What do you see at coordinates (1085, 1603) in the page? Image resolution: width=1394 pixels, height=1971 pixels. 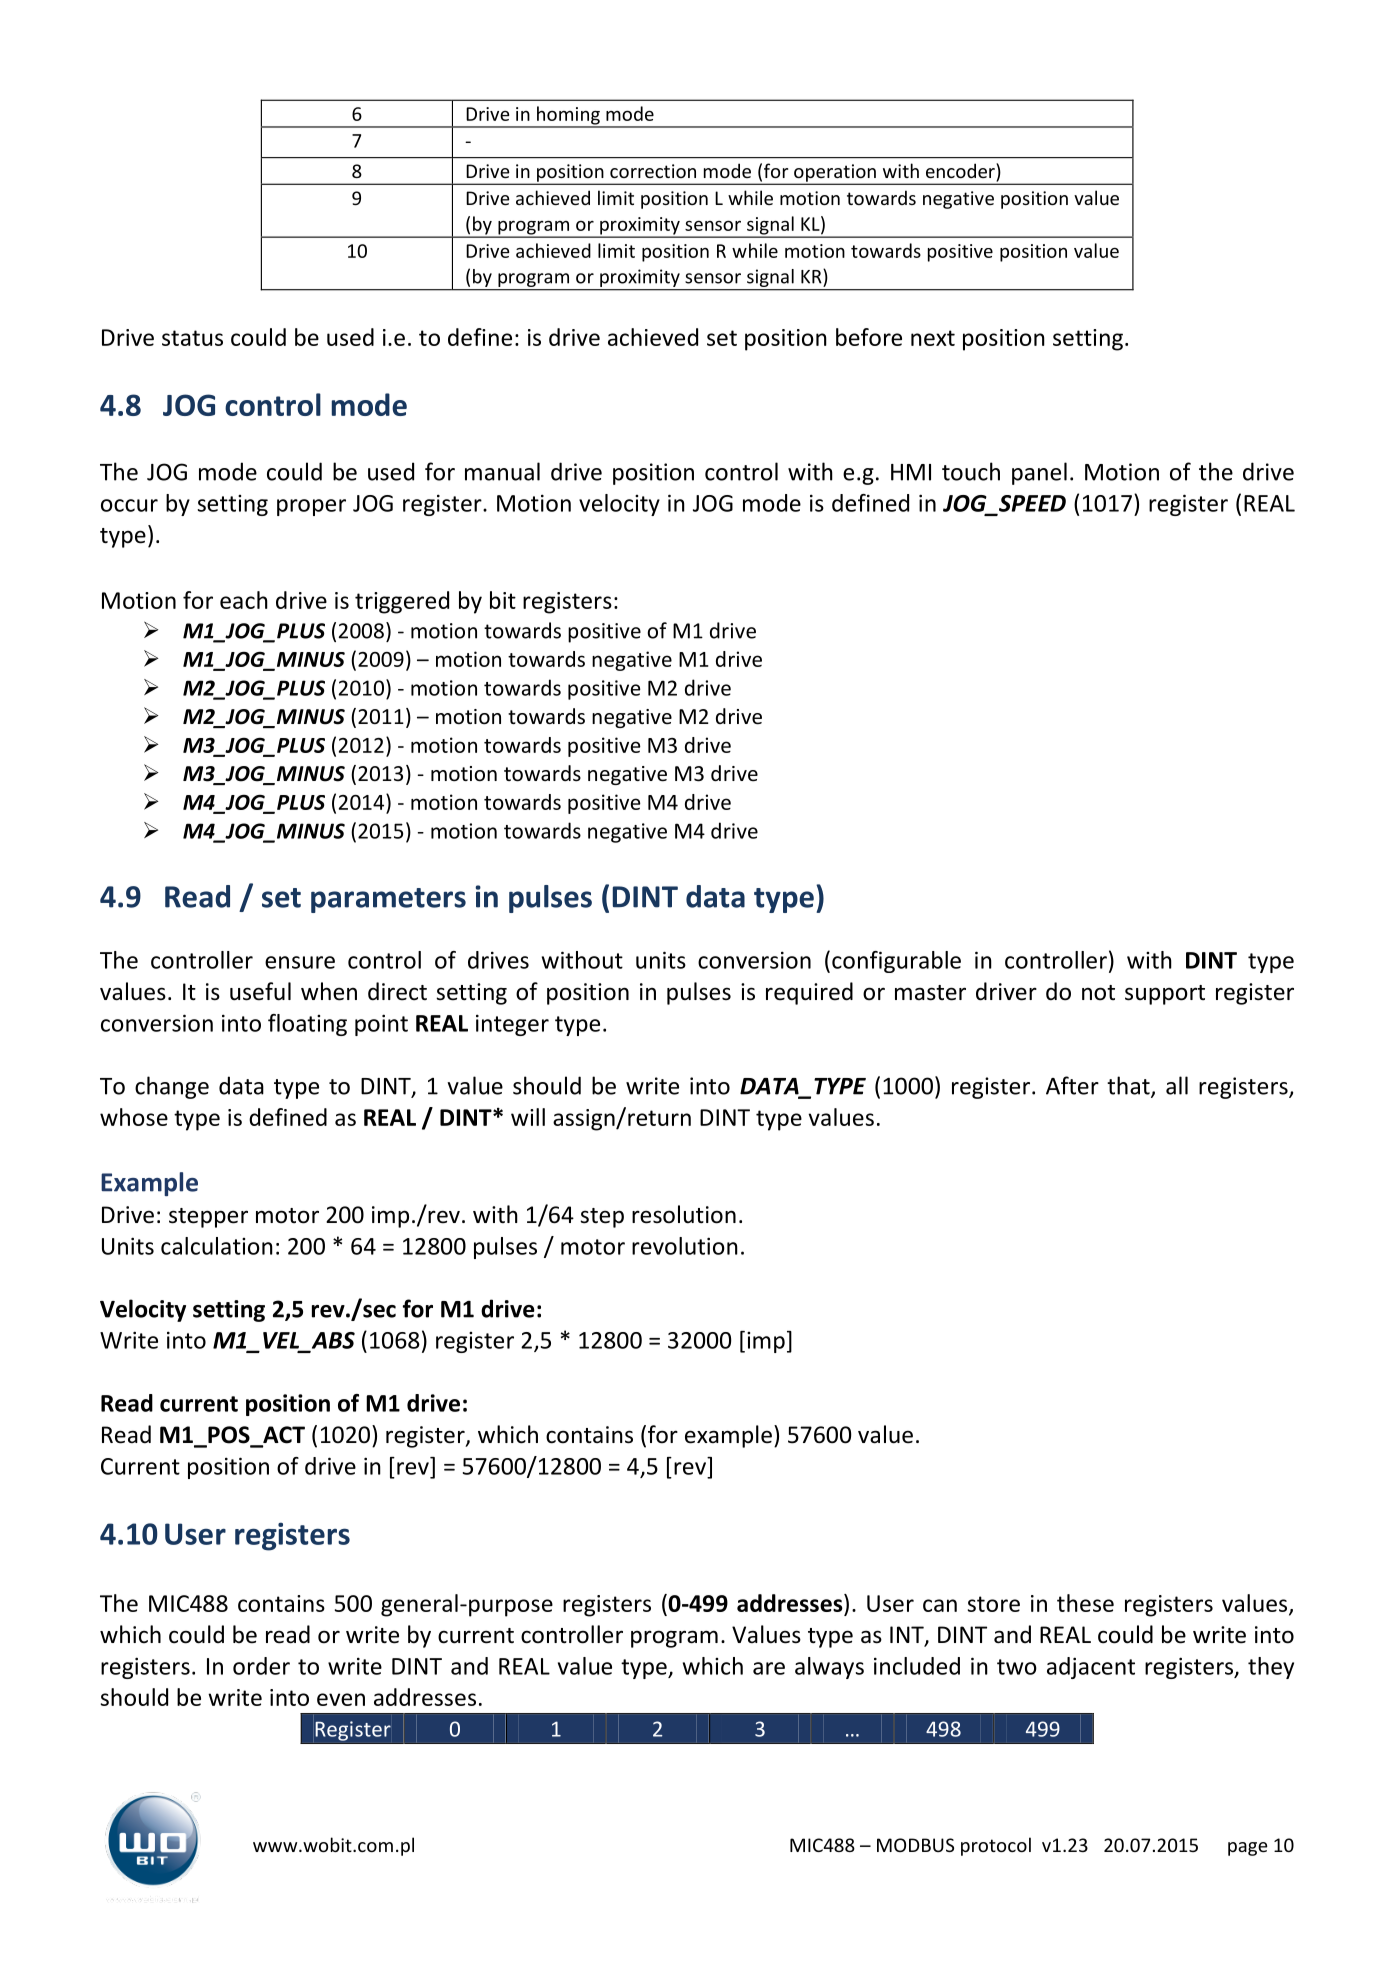 I see `these` at bounding box center [1085, 1603].
